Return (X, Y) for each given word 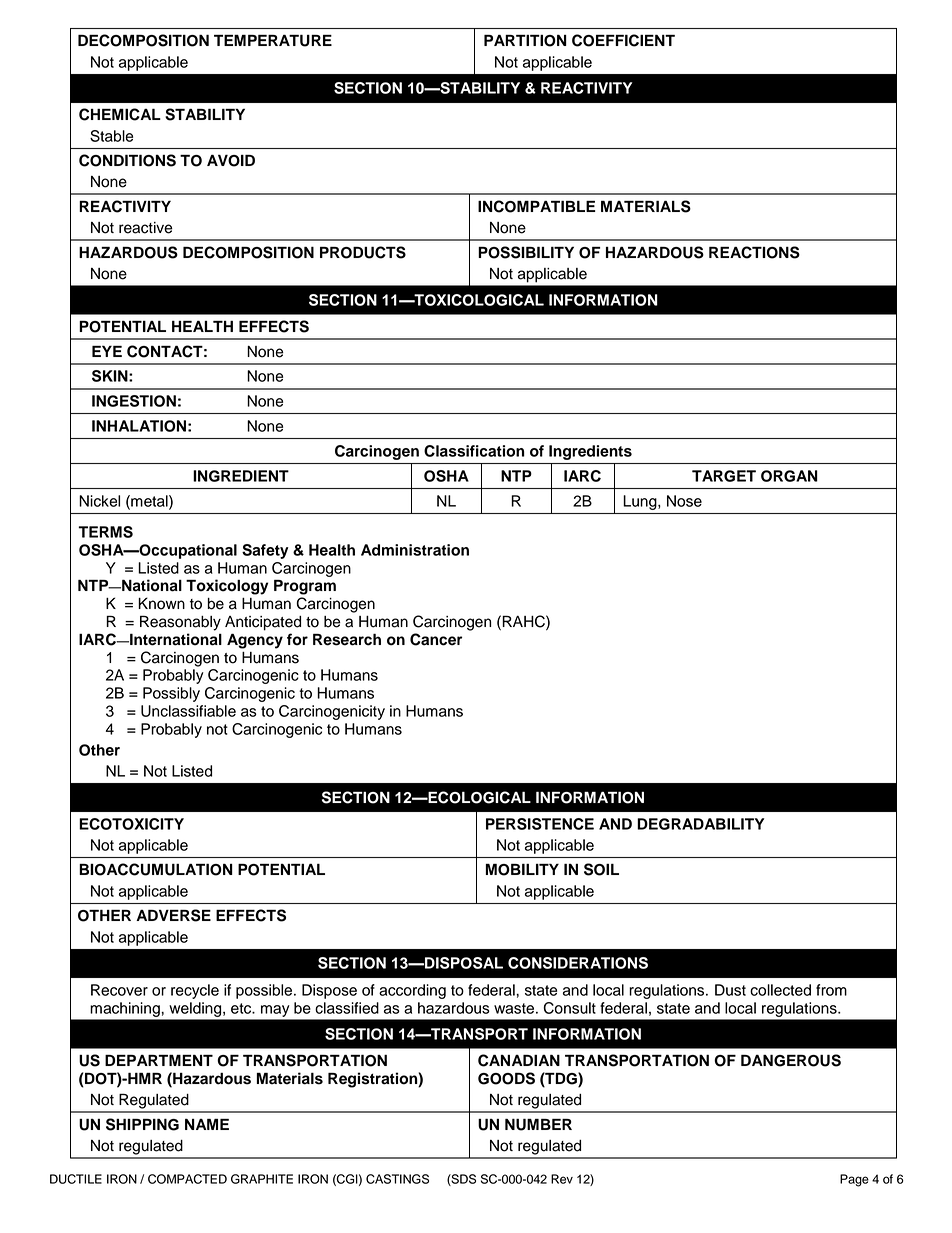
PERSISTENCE (540, 824)
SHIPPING (142, 1124)
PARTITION (525, 40)
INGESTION (134, 401)
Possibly (171, 694)
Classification (474, 451)
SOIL (601, 869)
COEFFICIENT (623, 40)
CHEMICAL (120, 114)
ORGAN (789, 476)
